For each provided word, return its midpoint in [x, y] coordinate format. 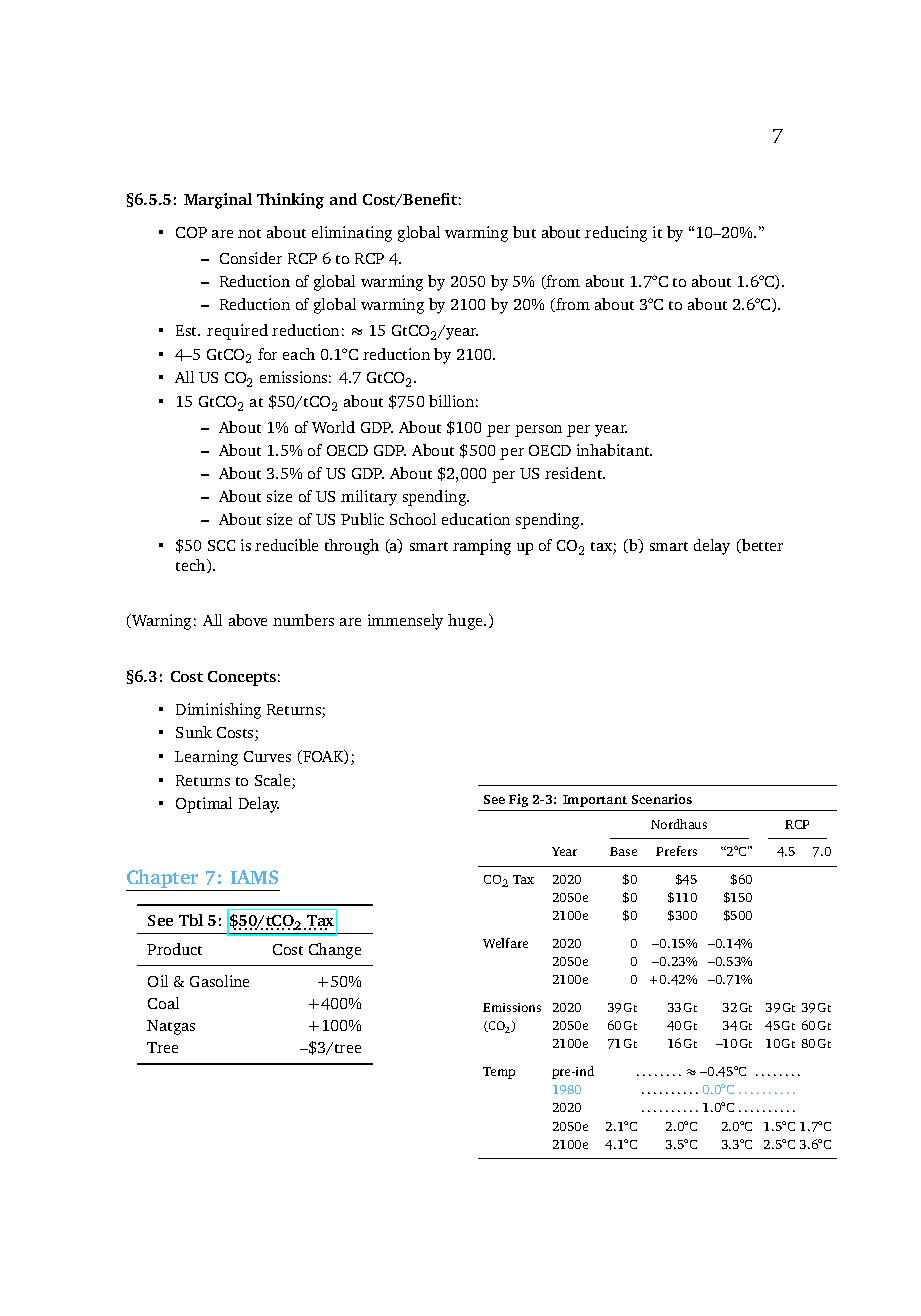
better [761, 546]
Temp [499, 1073]
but [524, 232]
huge [466, 622]
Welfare [505, 943]
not [249, 233]
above [248, 620]
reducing [616, 234]
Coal [163, 1003]
